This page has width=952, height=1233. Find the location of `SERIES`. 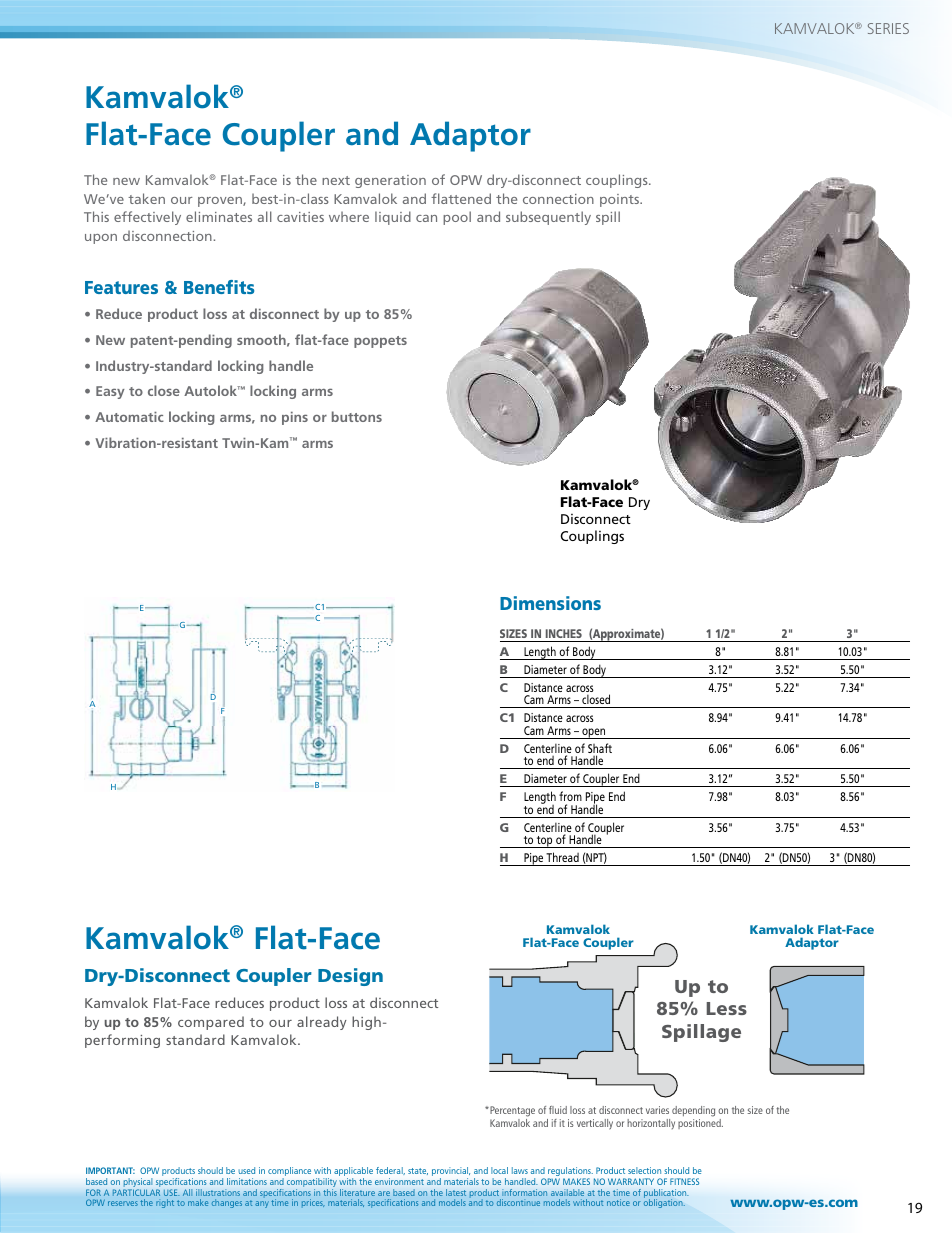

SERIES is located at coordinates (888, 28).
